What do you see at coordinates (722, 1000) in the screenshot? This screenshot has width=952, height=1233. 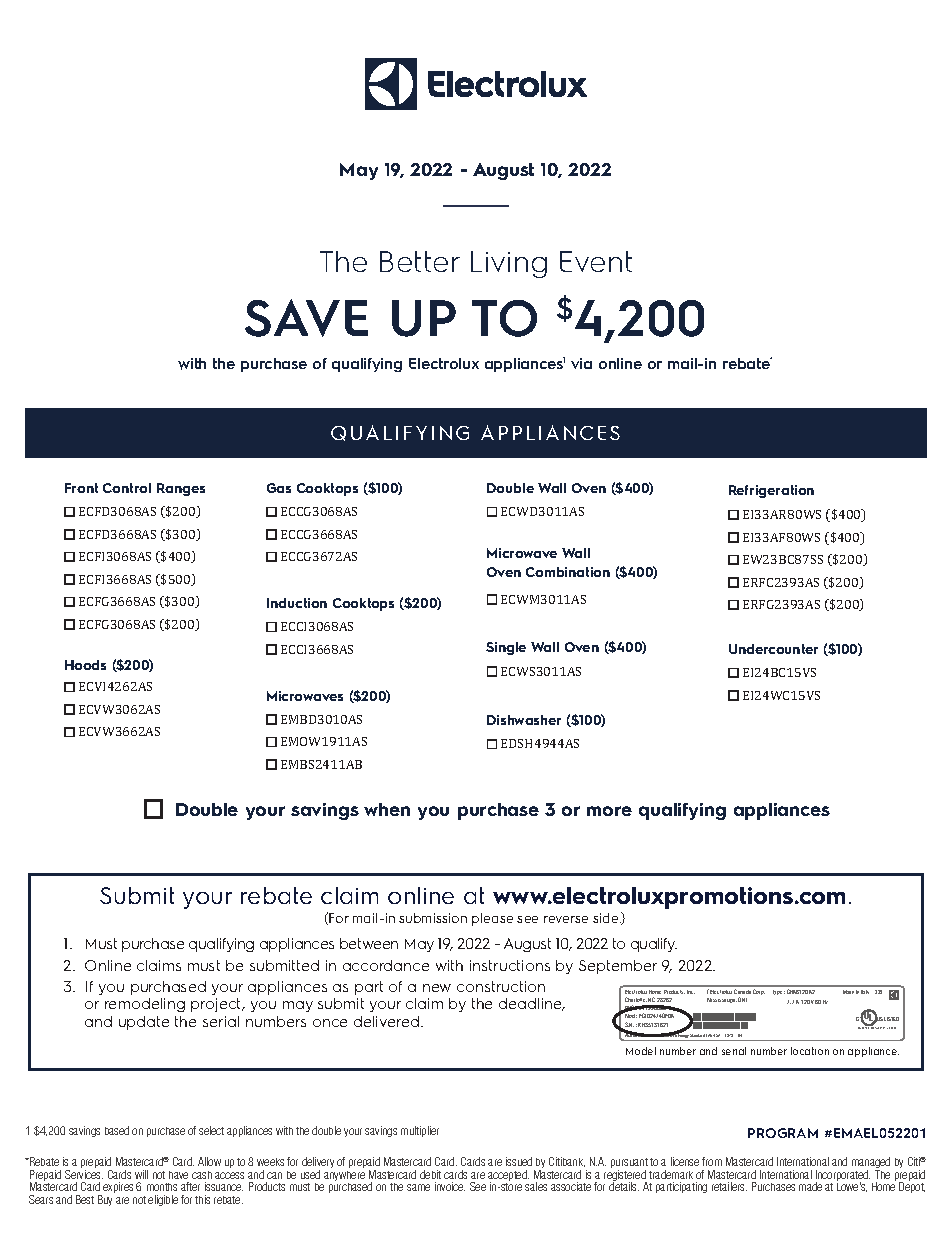 I see `Mississauga` at bounding box center [722, 1000].
